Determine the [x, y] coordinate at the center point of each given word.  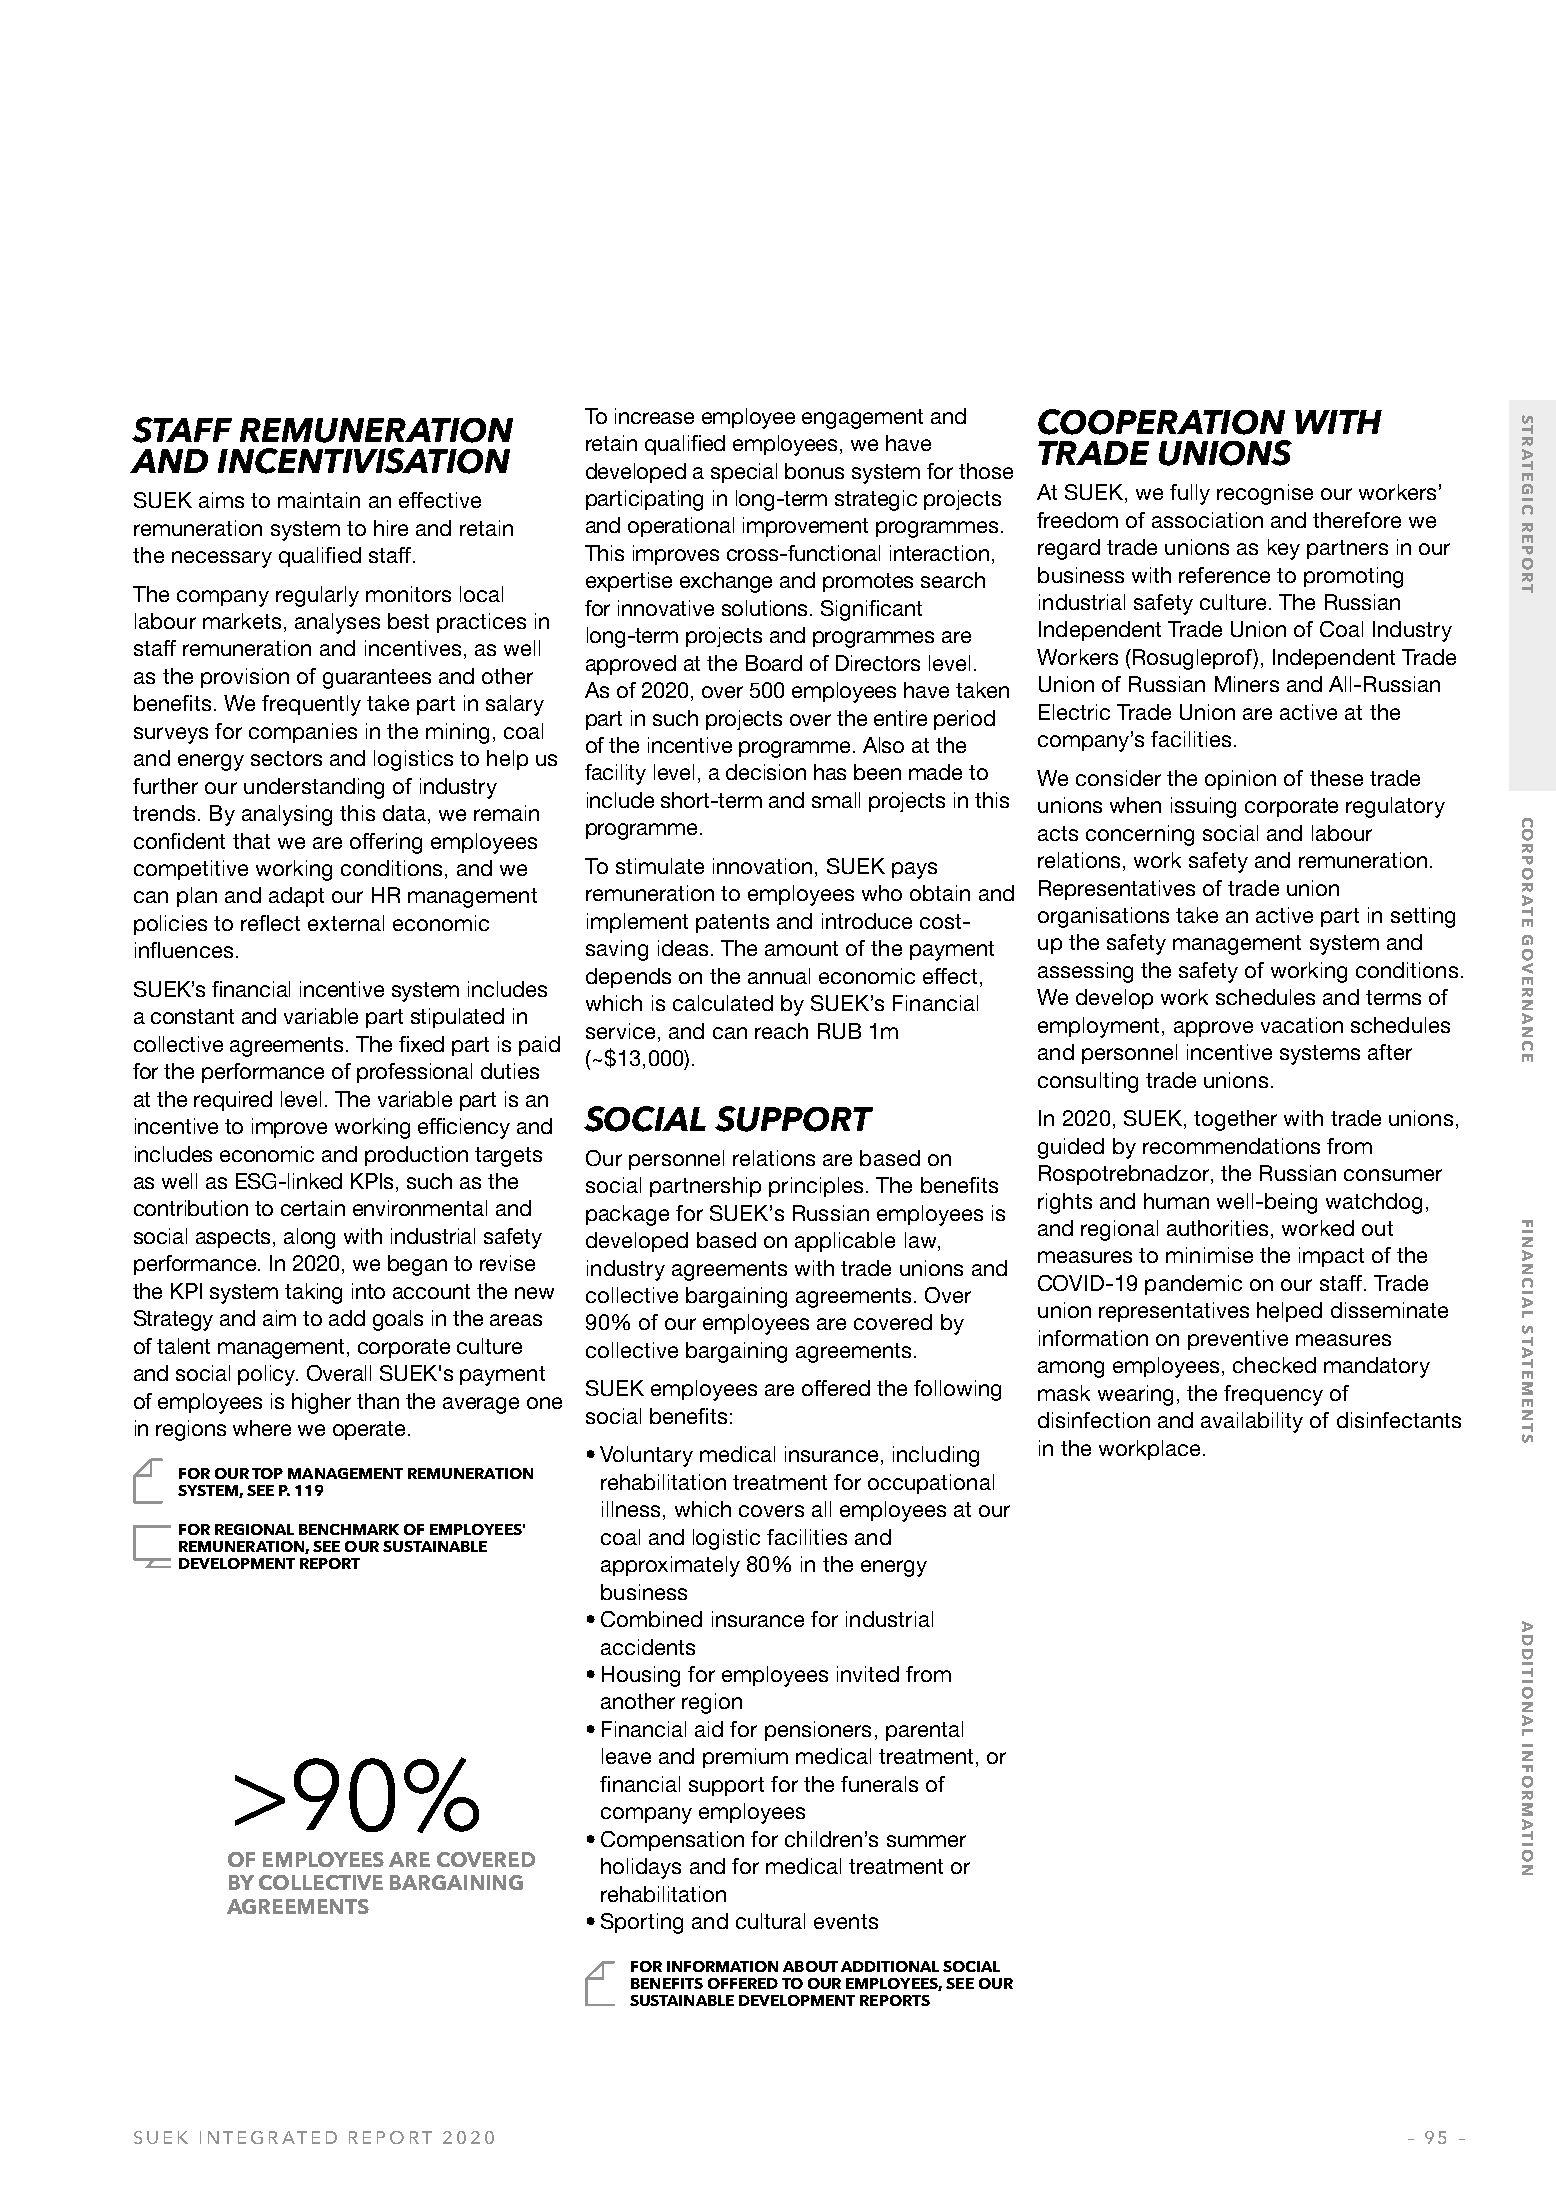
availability [1252, 1422]
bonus [814, 471]
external [346, 923]
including [936, 1456]
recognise [1265, 494]
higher [321, 1403]
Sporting [642, 1923]
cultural [770, 1921]
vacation [1302, 1025]
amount [801, 948]
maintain [319, 500]
